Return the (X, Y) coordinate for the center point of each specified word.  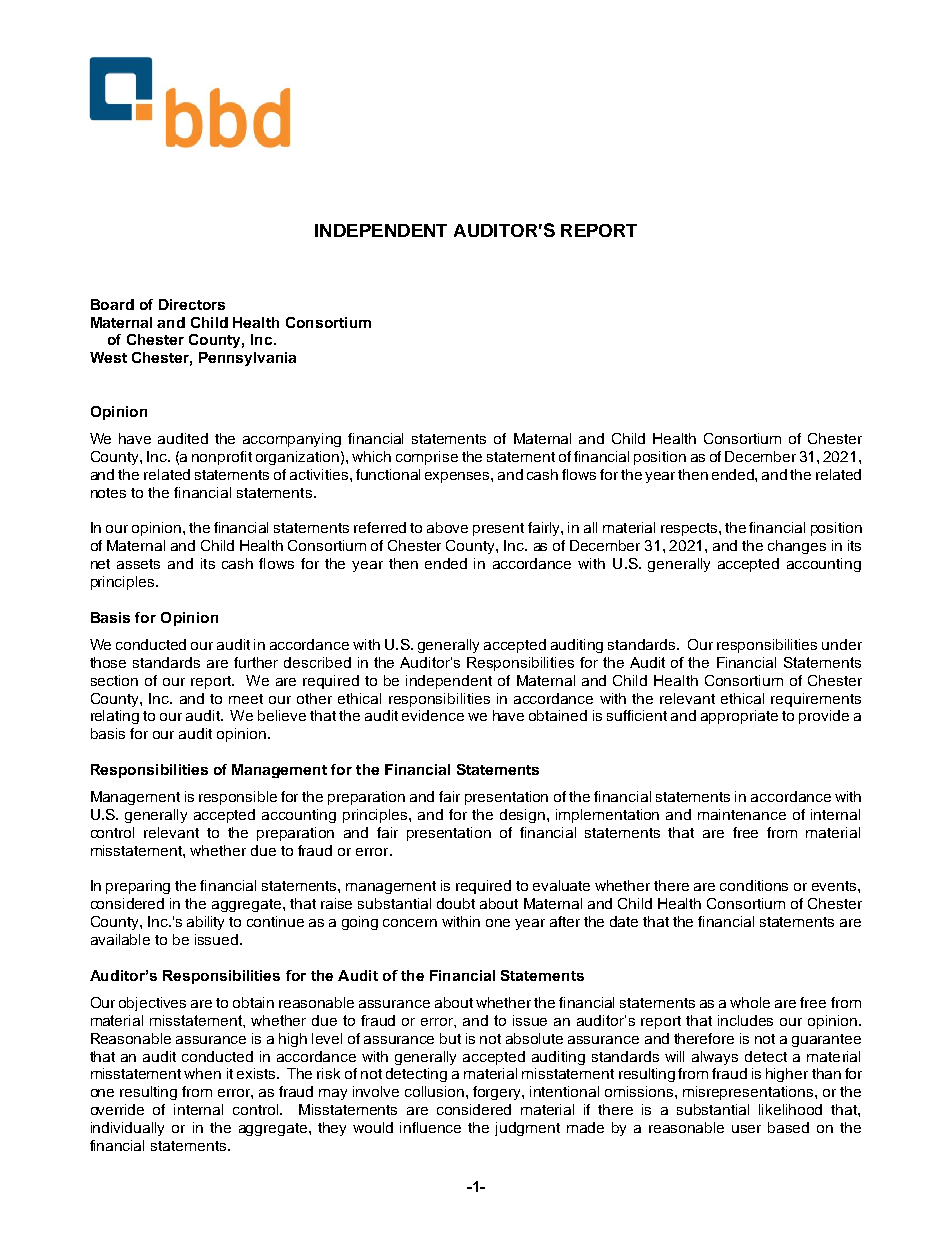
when (202, 1073)
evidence (433, 715)
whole (750, 1002)
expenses (458, 477)
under (842, 644)
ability (205, 923)
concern (410, 923)
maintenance (742, 814)
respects (690, 529)
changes (797, 547)
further (256, 662)
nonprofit (222, 458)
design (522, 816)
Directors (192, 304)
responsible (238, 798)
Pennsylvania (247, 359)
